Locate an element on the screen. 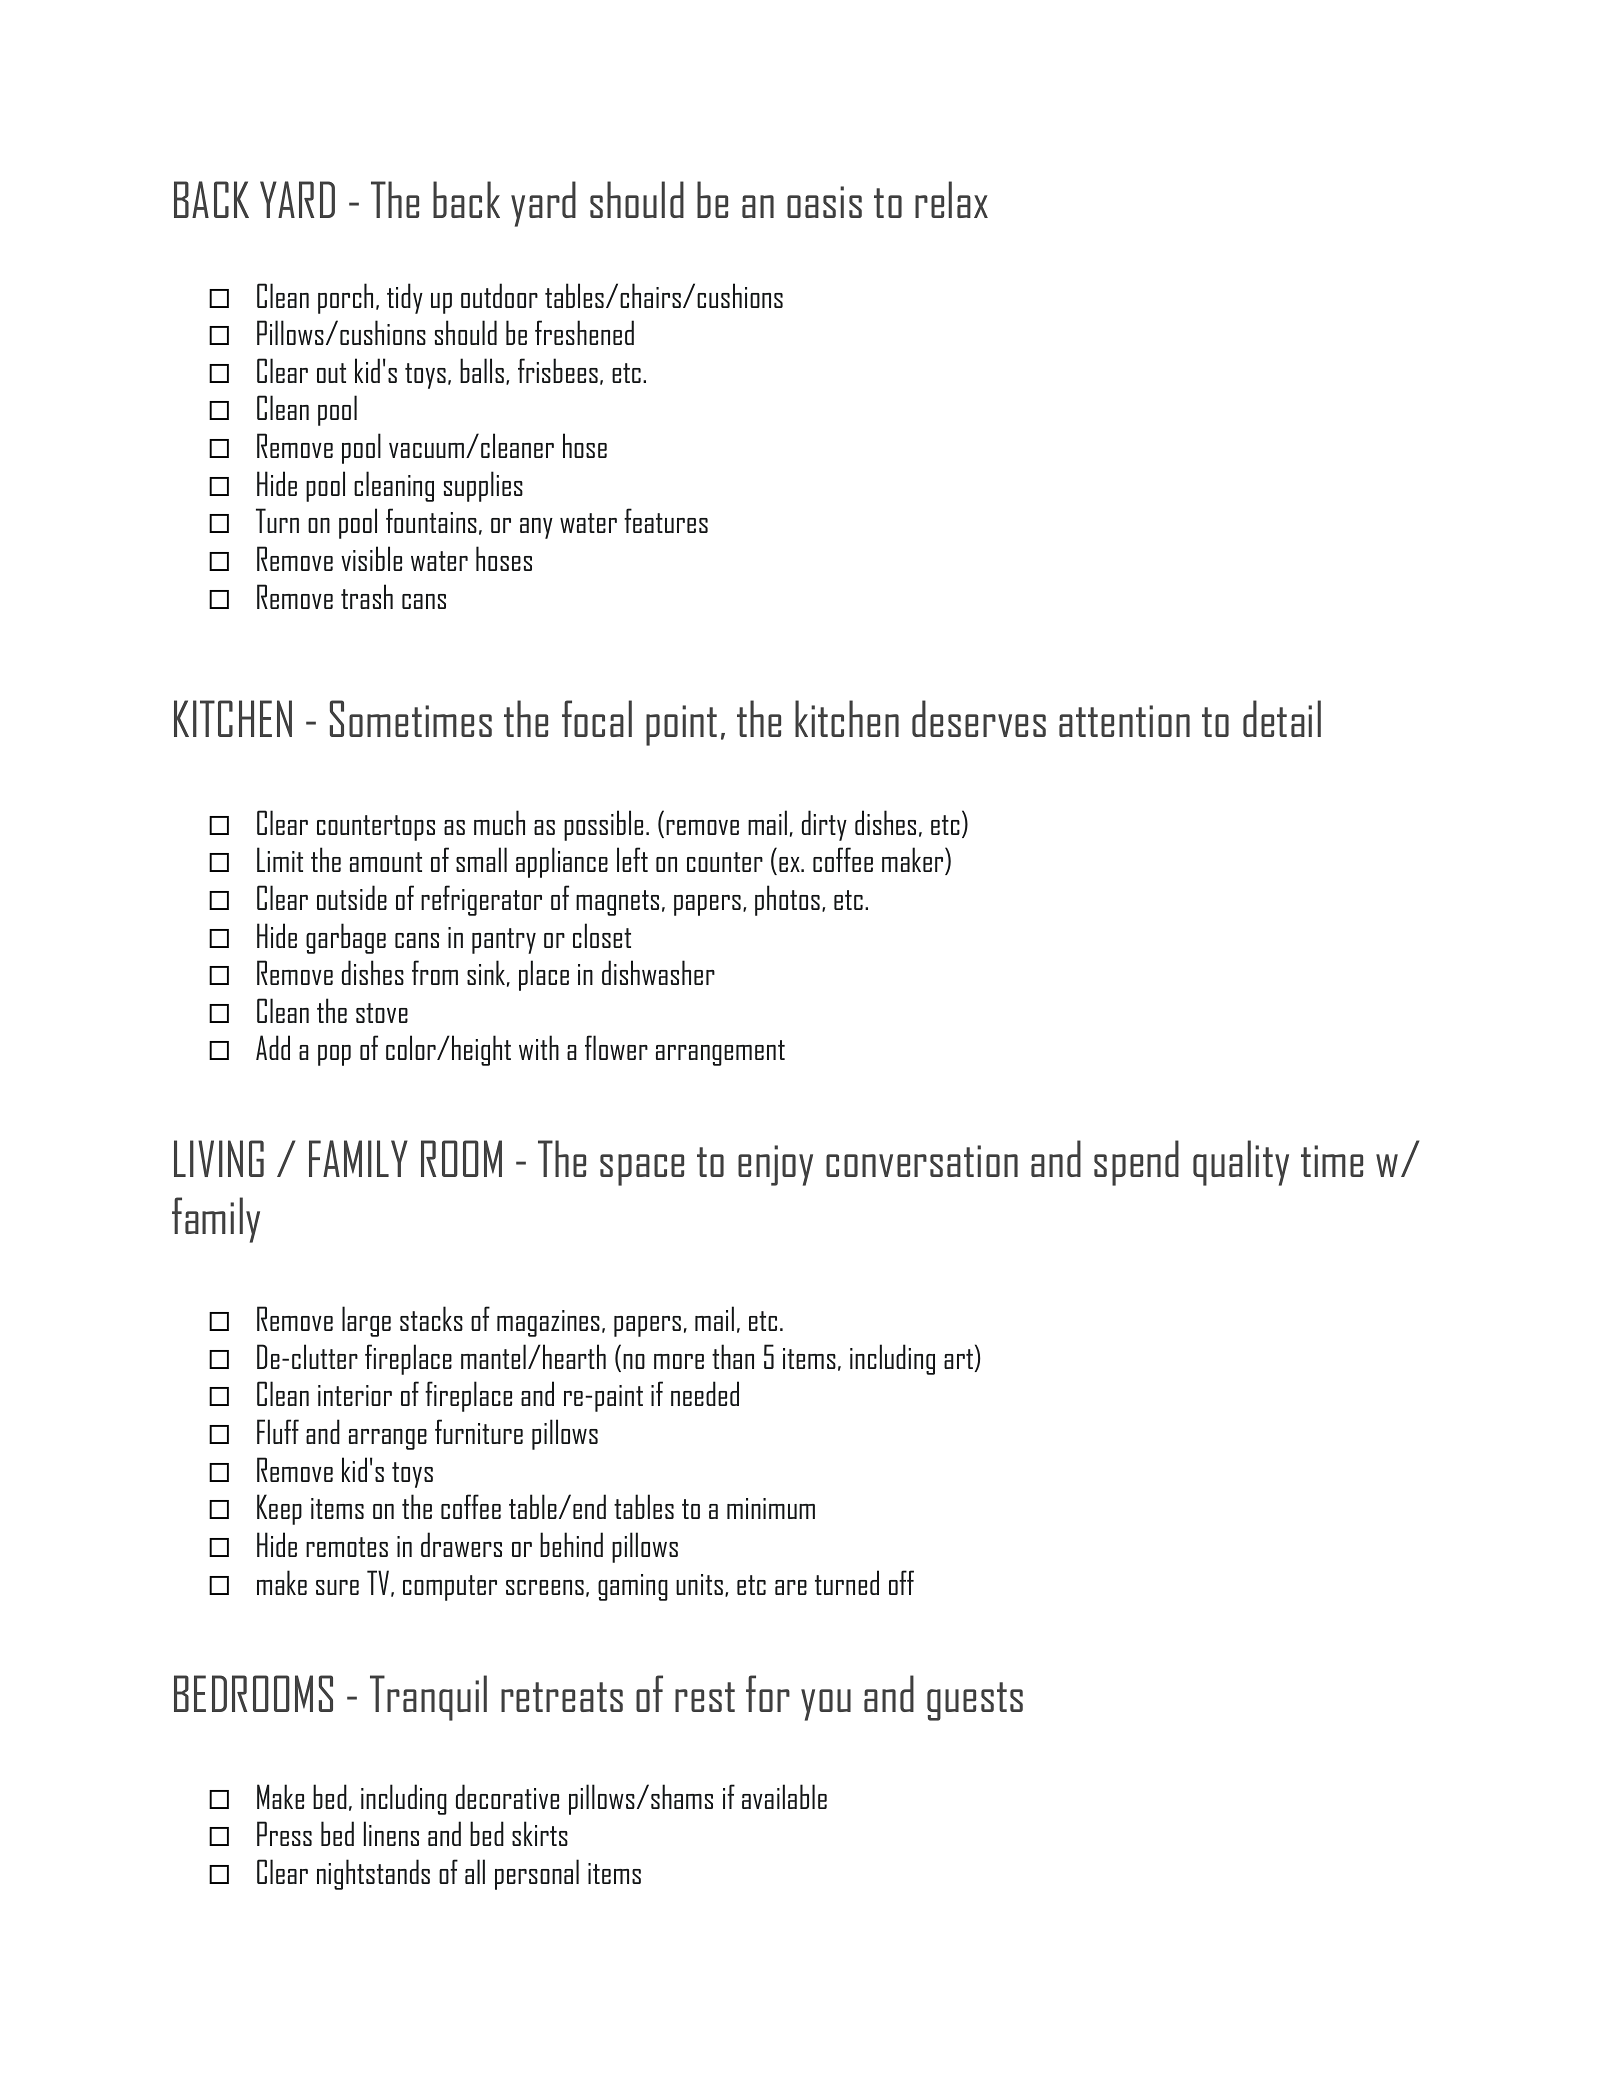 The width and height of the screenshot is (1621, 2098). spend is located at coordinates (1136, 1163).
